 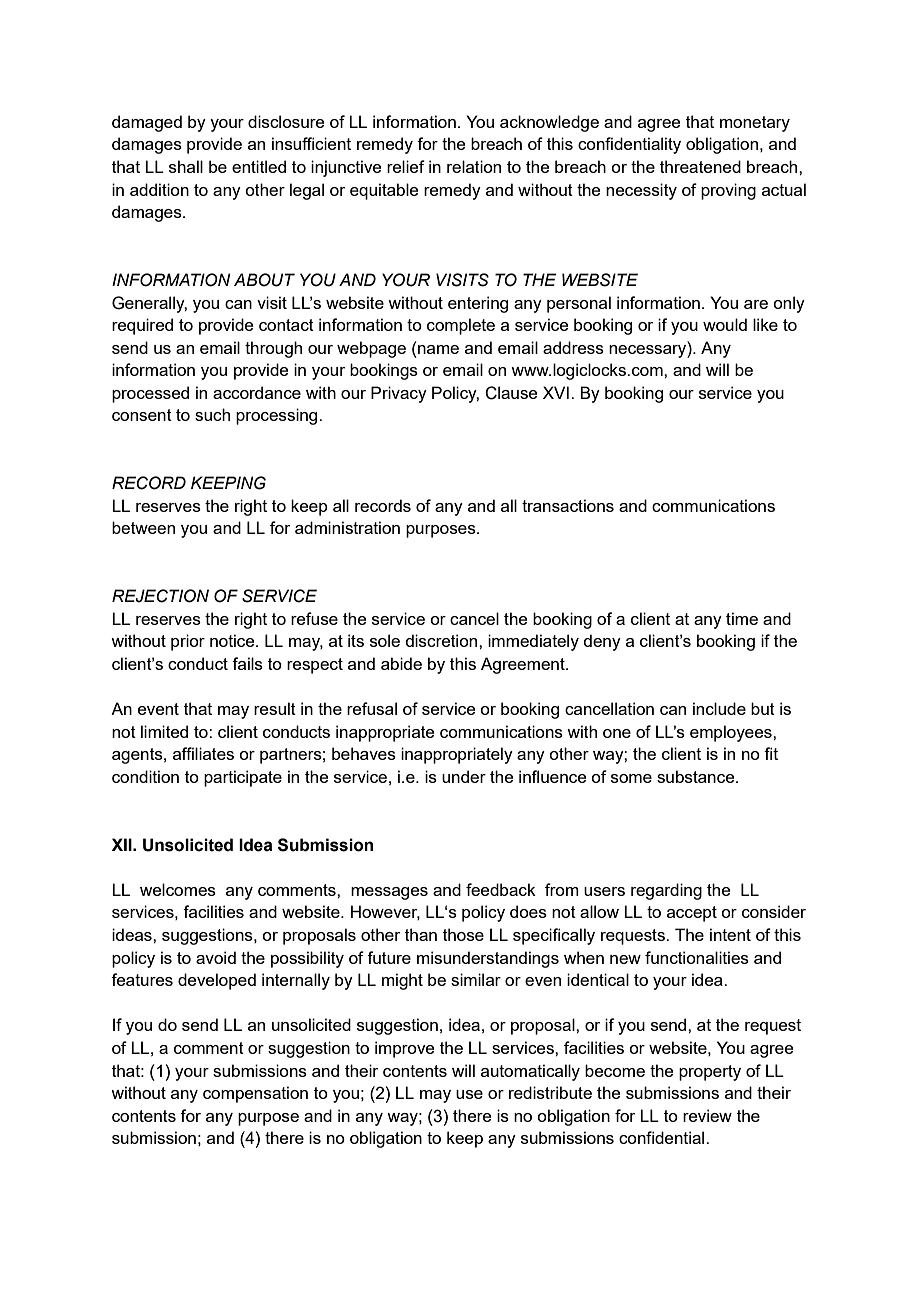 What do you see at coordinates (186, 166) in the image?
I see `shall` at bounding box center [186, 166].
